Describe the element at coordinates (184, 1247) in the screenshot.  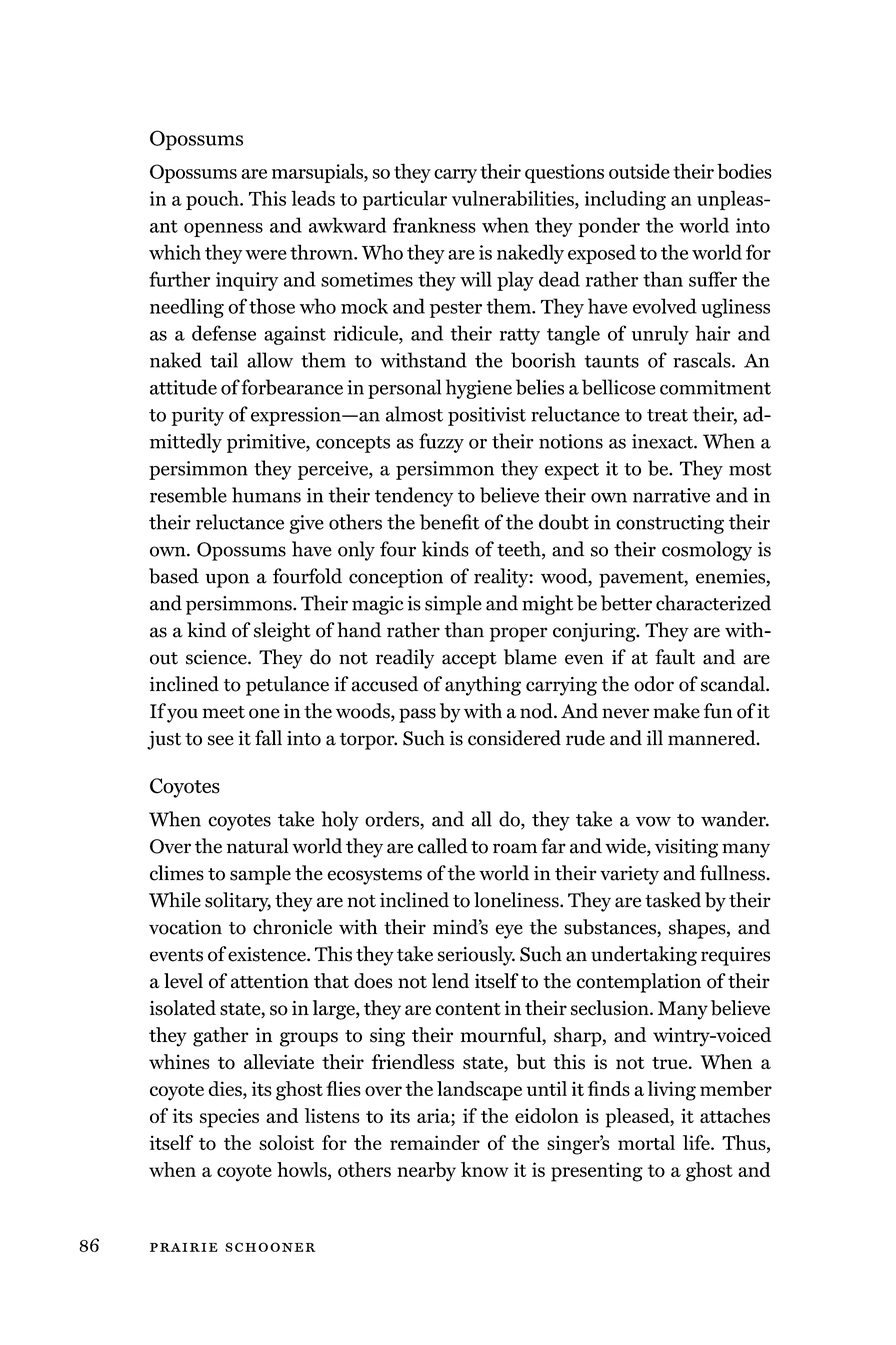
I see `prairie` at that location.
